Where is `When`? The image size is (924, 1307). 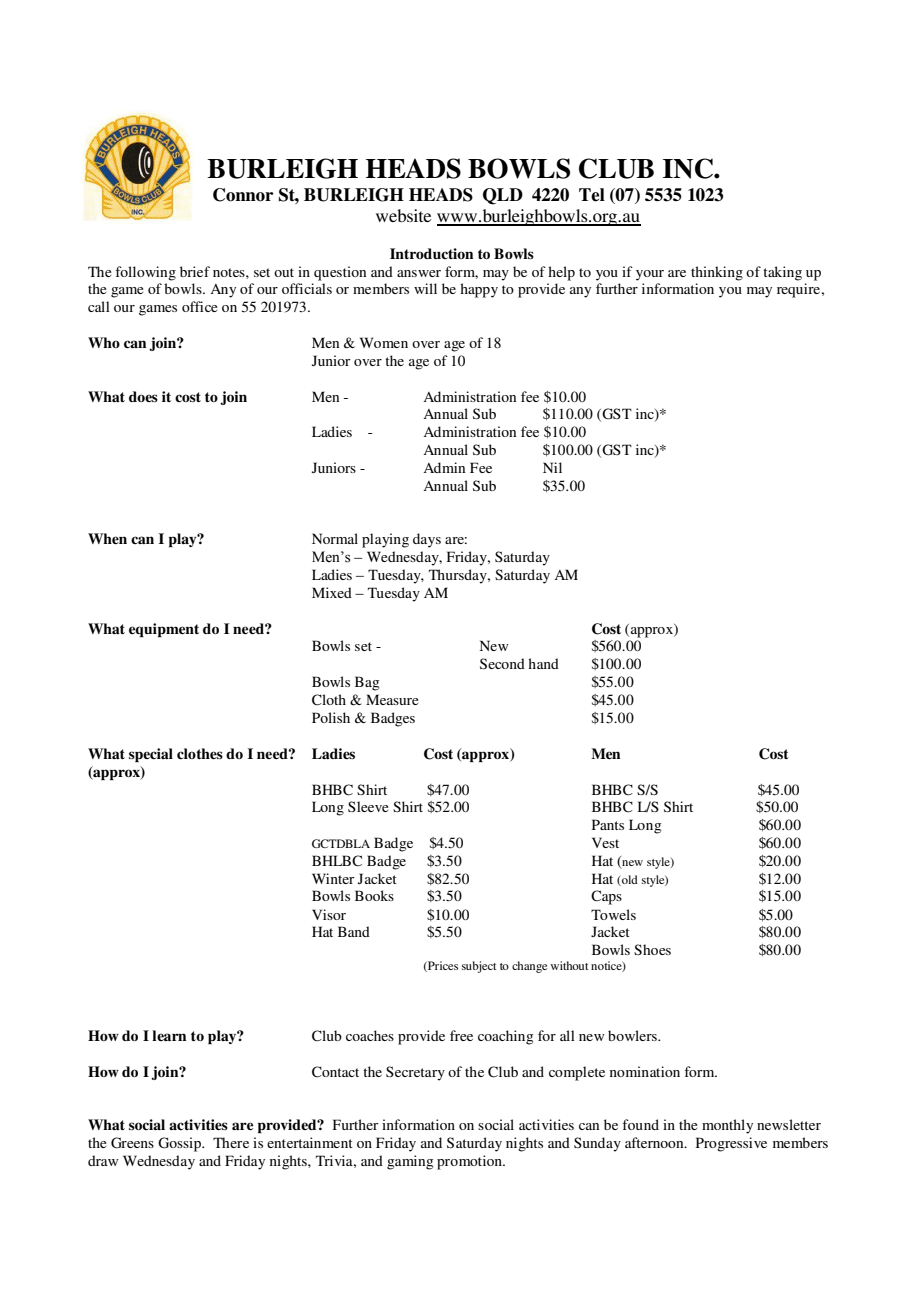
When is located at coordinates (107, 538).
